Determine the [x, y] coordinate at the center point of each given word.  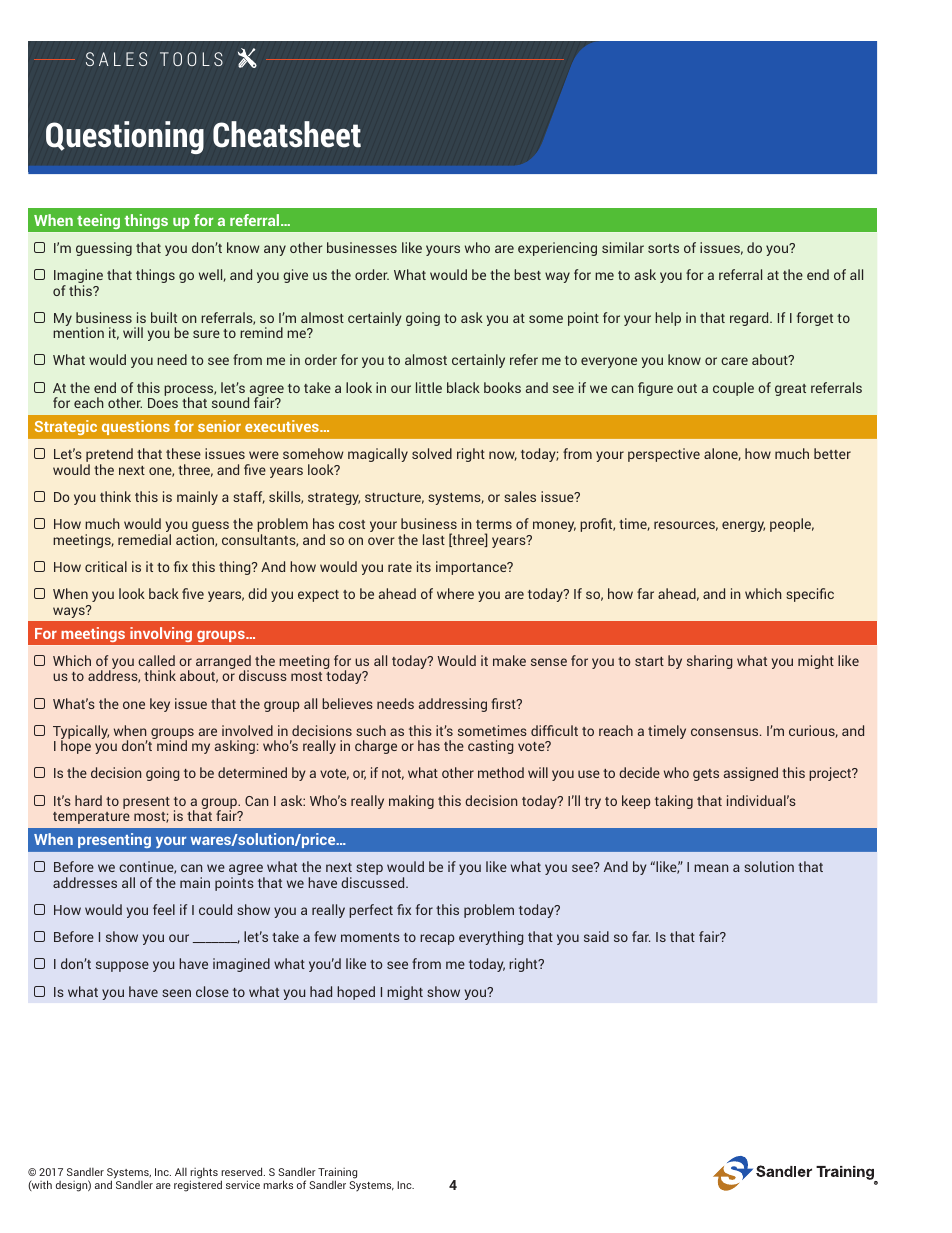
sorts [663, 248]
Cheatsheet [287, 134]
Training [337, 1174]
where [455, 593]
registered [198, 1186]
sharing [709, 662]
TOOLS [191, 59]
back [164, 593]
